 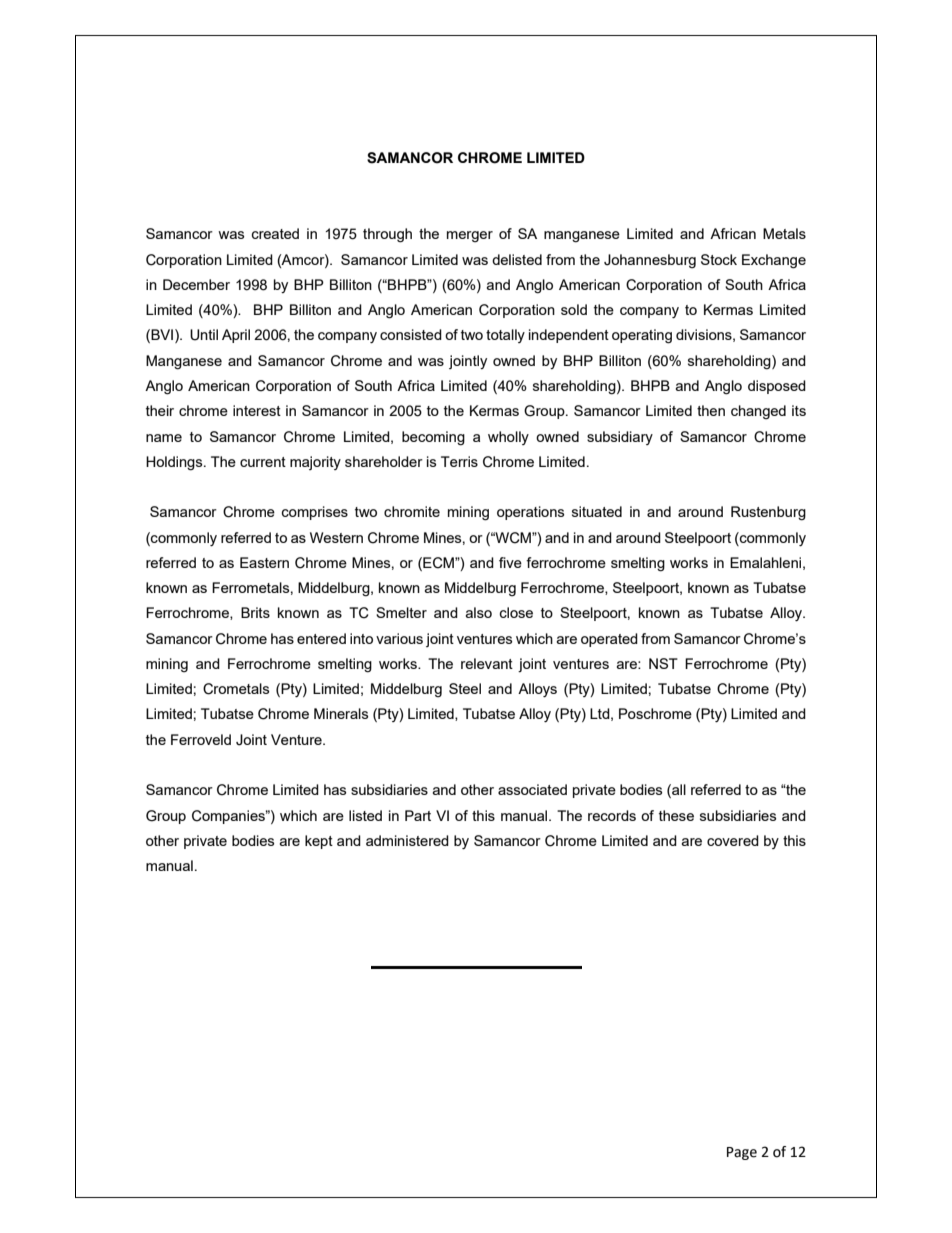 I want to click on Page, so click(x=742, y=1153).
